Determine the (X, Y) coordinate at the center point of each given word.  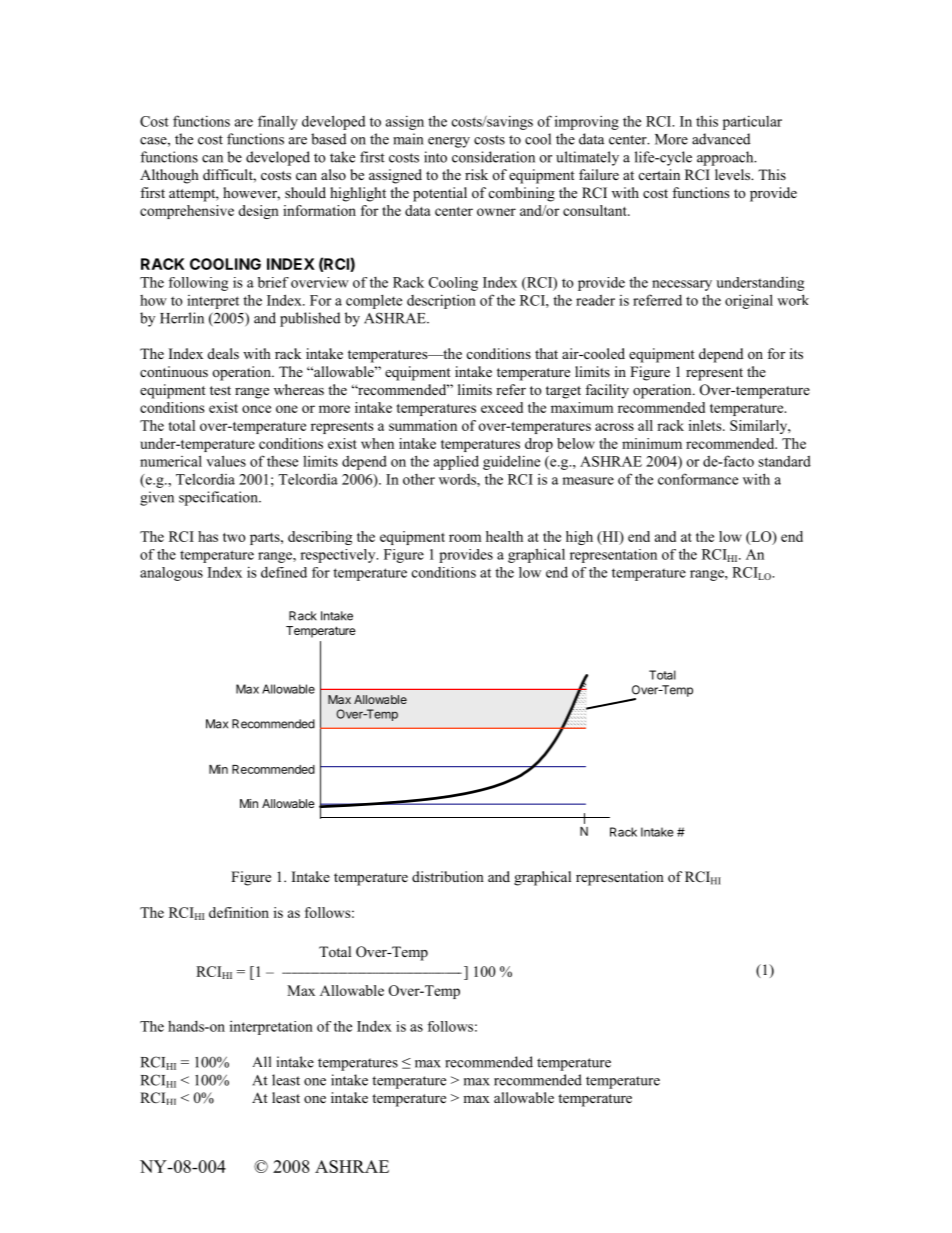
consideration (493, 157)
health (504, 536)
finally (278, 122)
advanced (721, 139)
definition (239, 912)
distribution (448, 876)
